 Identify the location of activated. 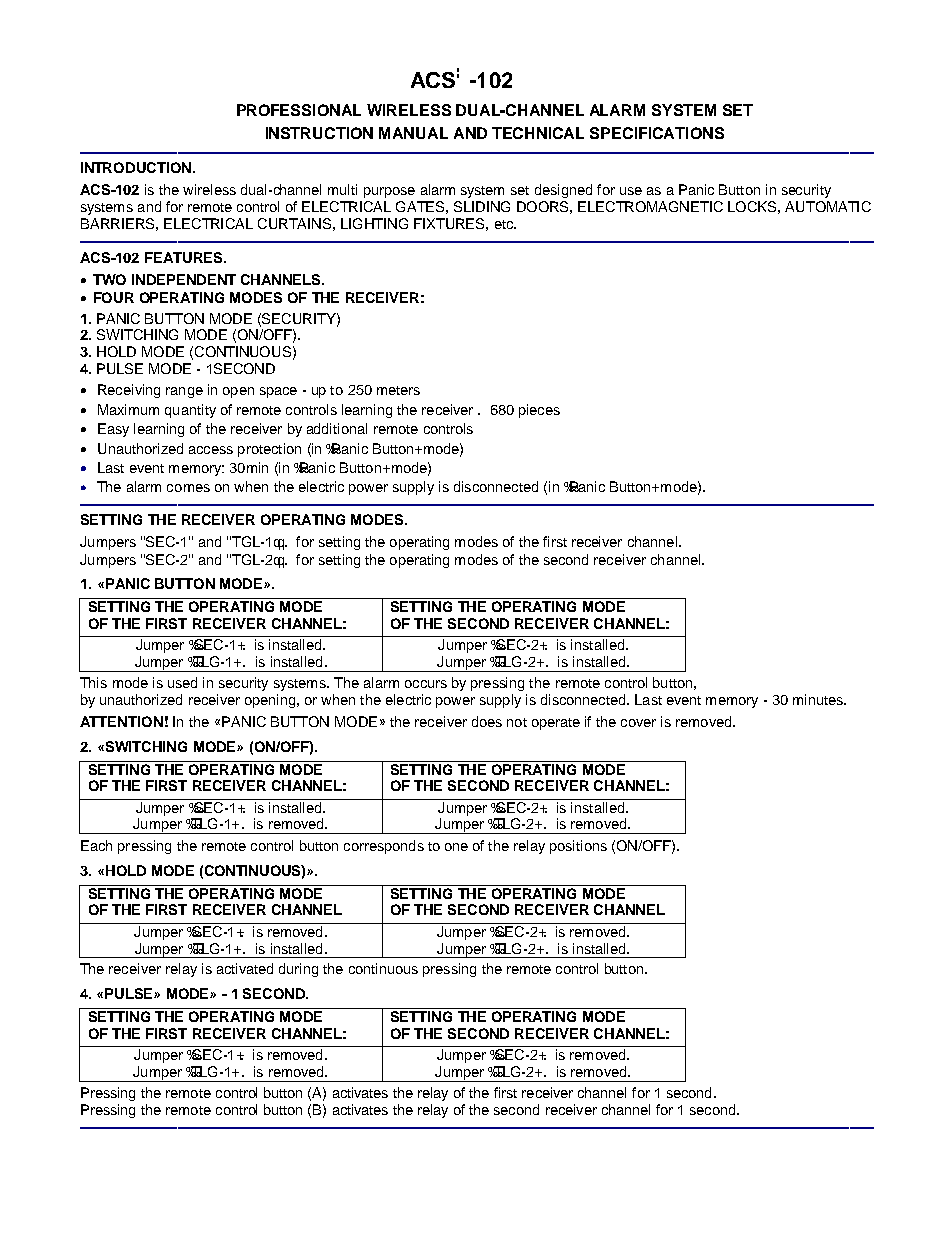
(245, 968).
